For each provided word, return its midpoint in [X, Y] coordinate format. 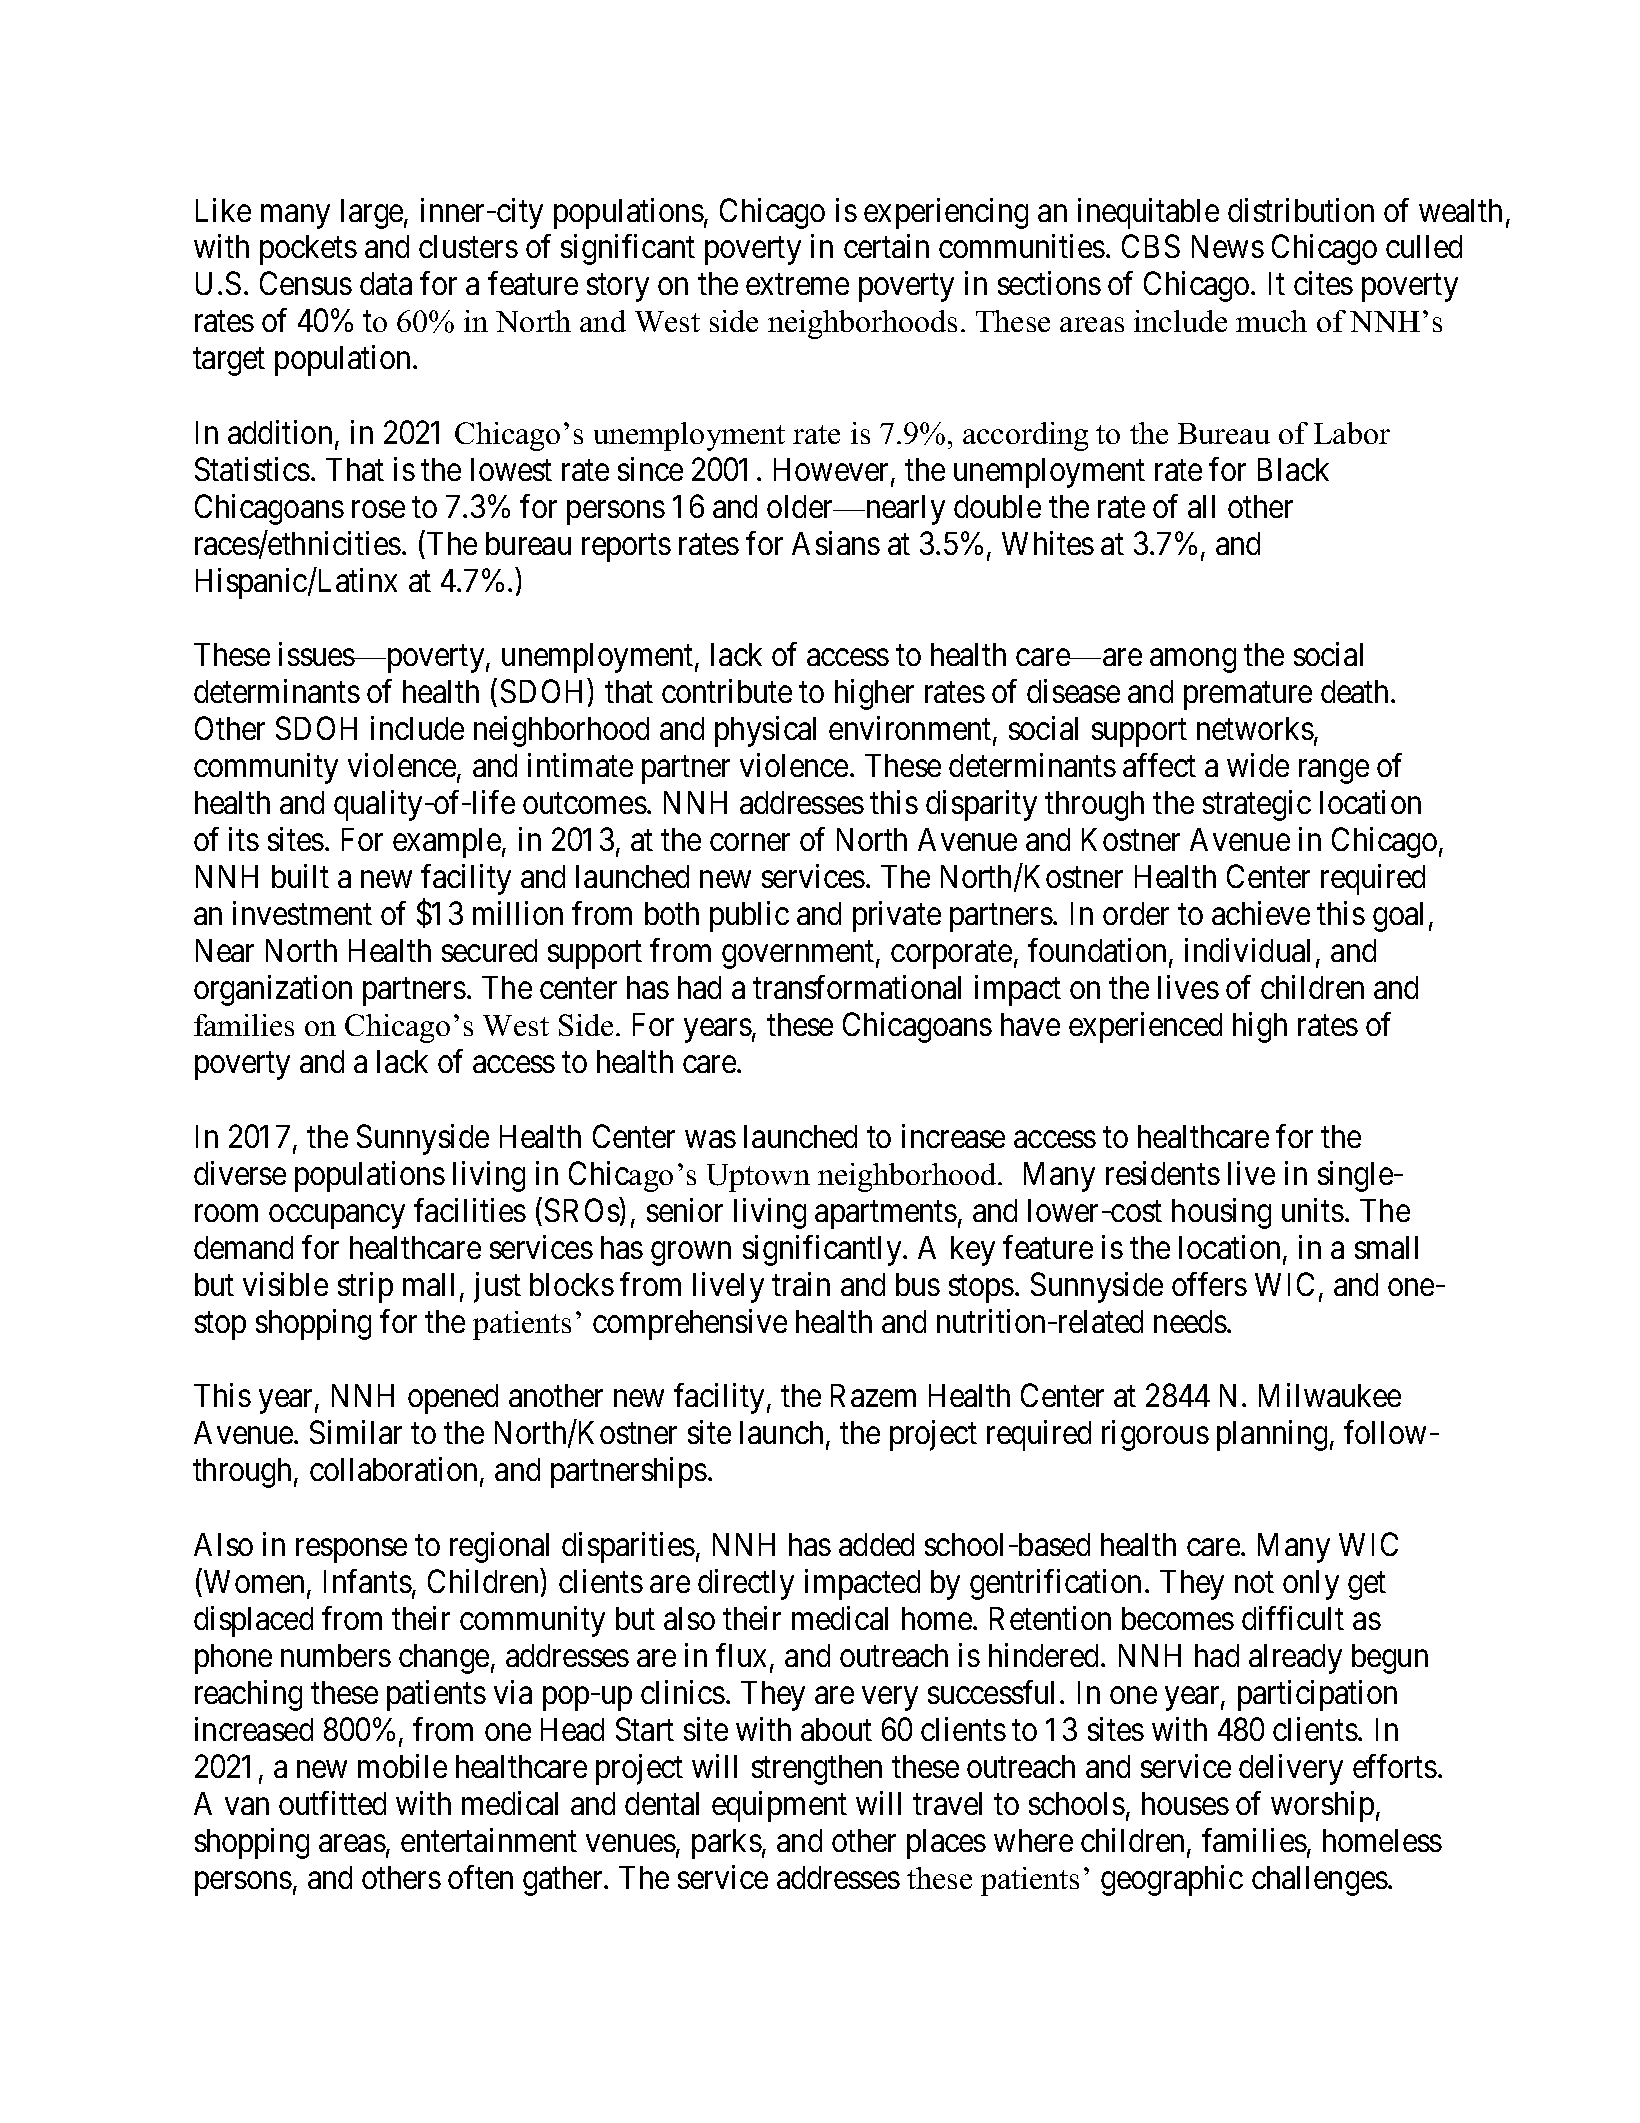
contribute [727, 691]
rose [378, 509]
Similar [356, 1432]
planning [1272, 1435]
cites [1323, 283]
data [386, 283]
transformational [857, 987]
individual [1247, 950]
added [876, 1544]
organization [273, 990]
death [1356, 691]
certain [886, 246]
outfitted [332, 1803]
